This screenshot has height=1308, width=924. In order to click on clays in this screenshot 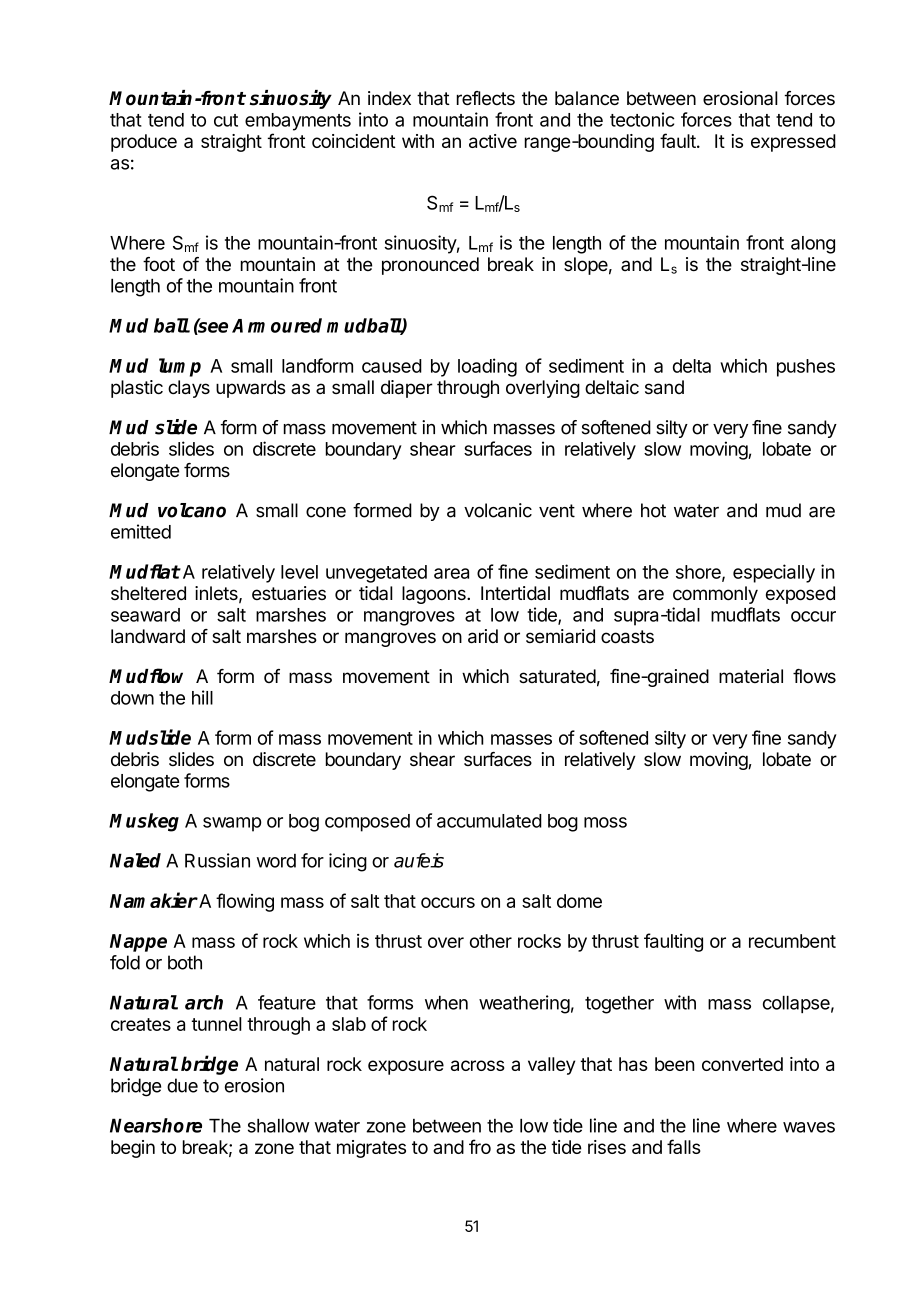, I will do `click(189, 389)`.
